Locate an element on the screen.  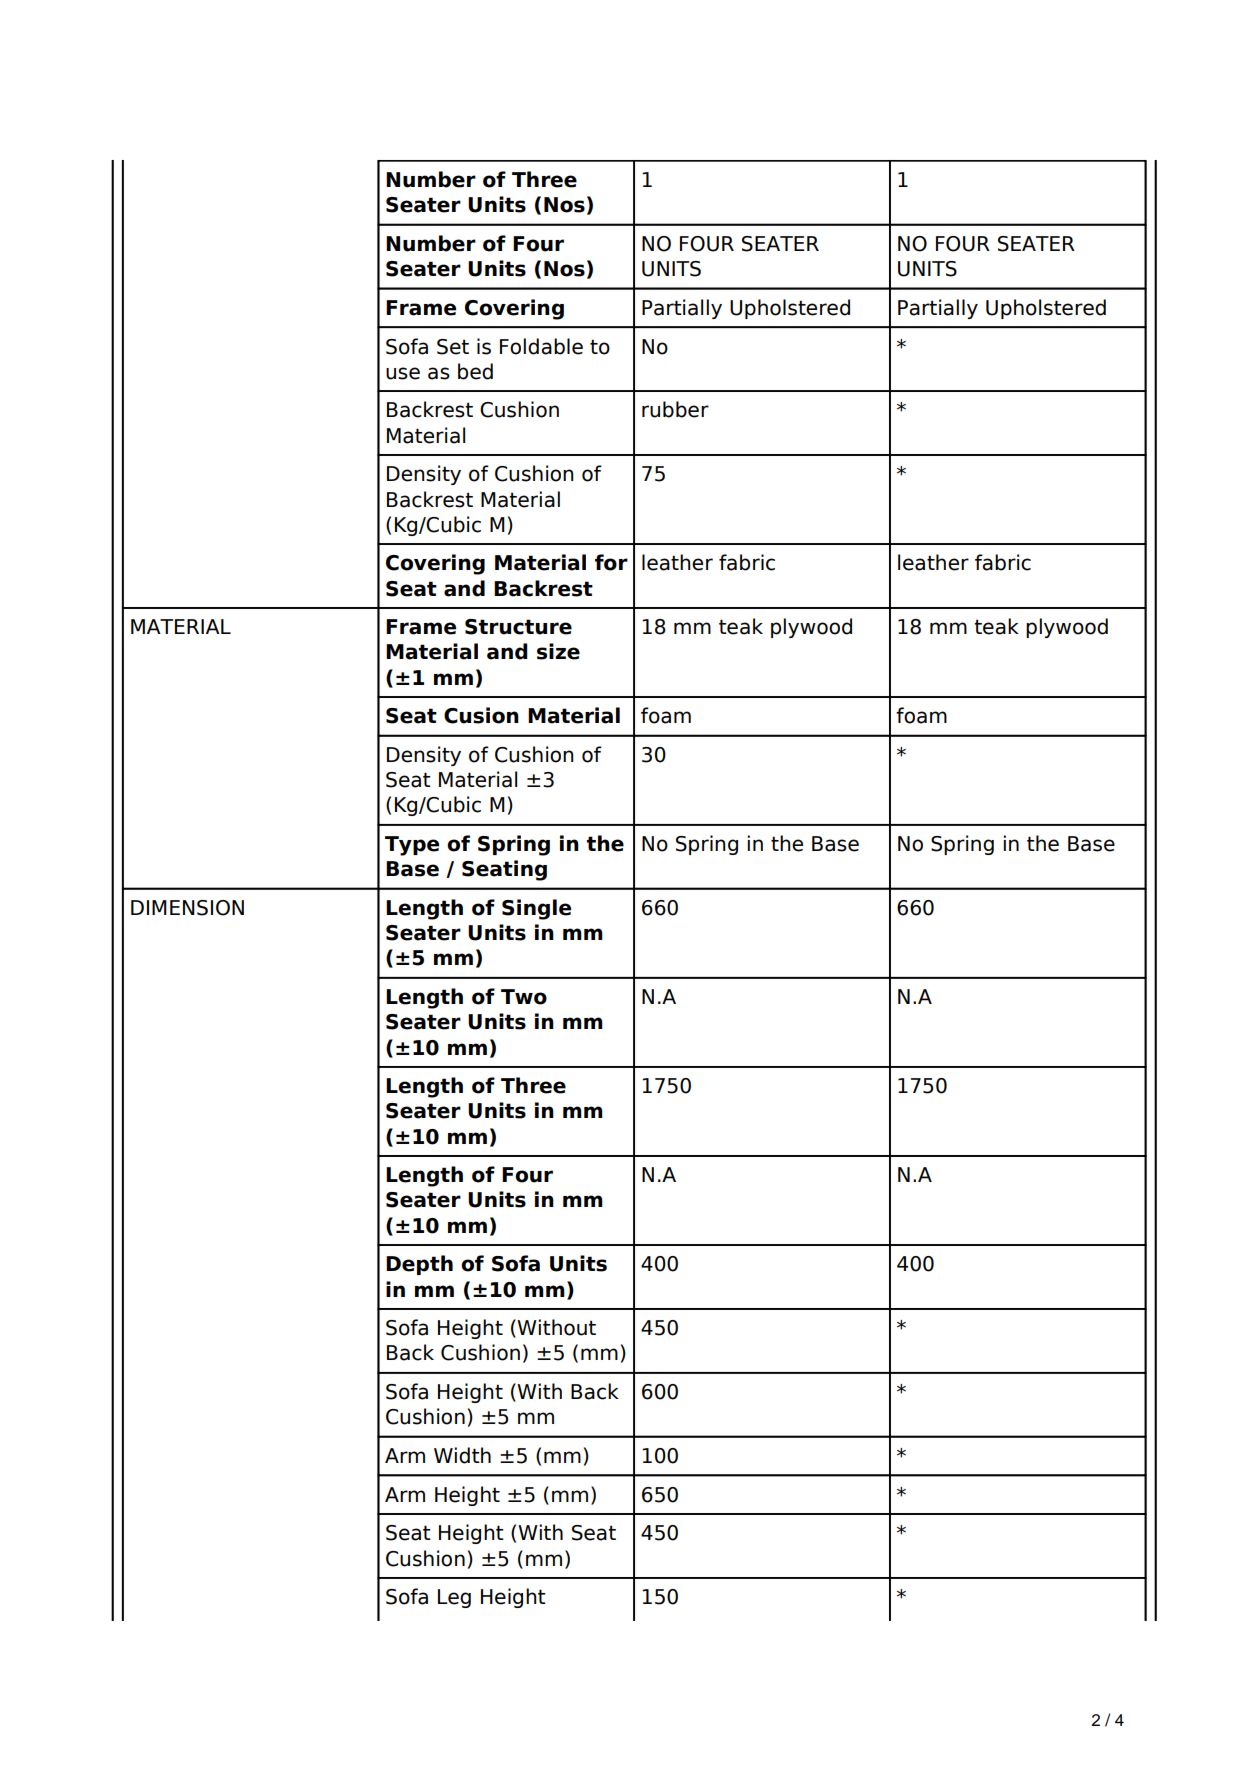
Depth is located at coordinates (419, 1265).
